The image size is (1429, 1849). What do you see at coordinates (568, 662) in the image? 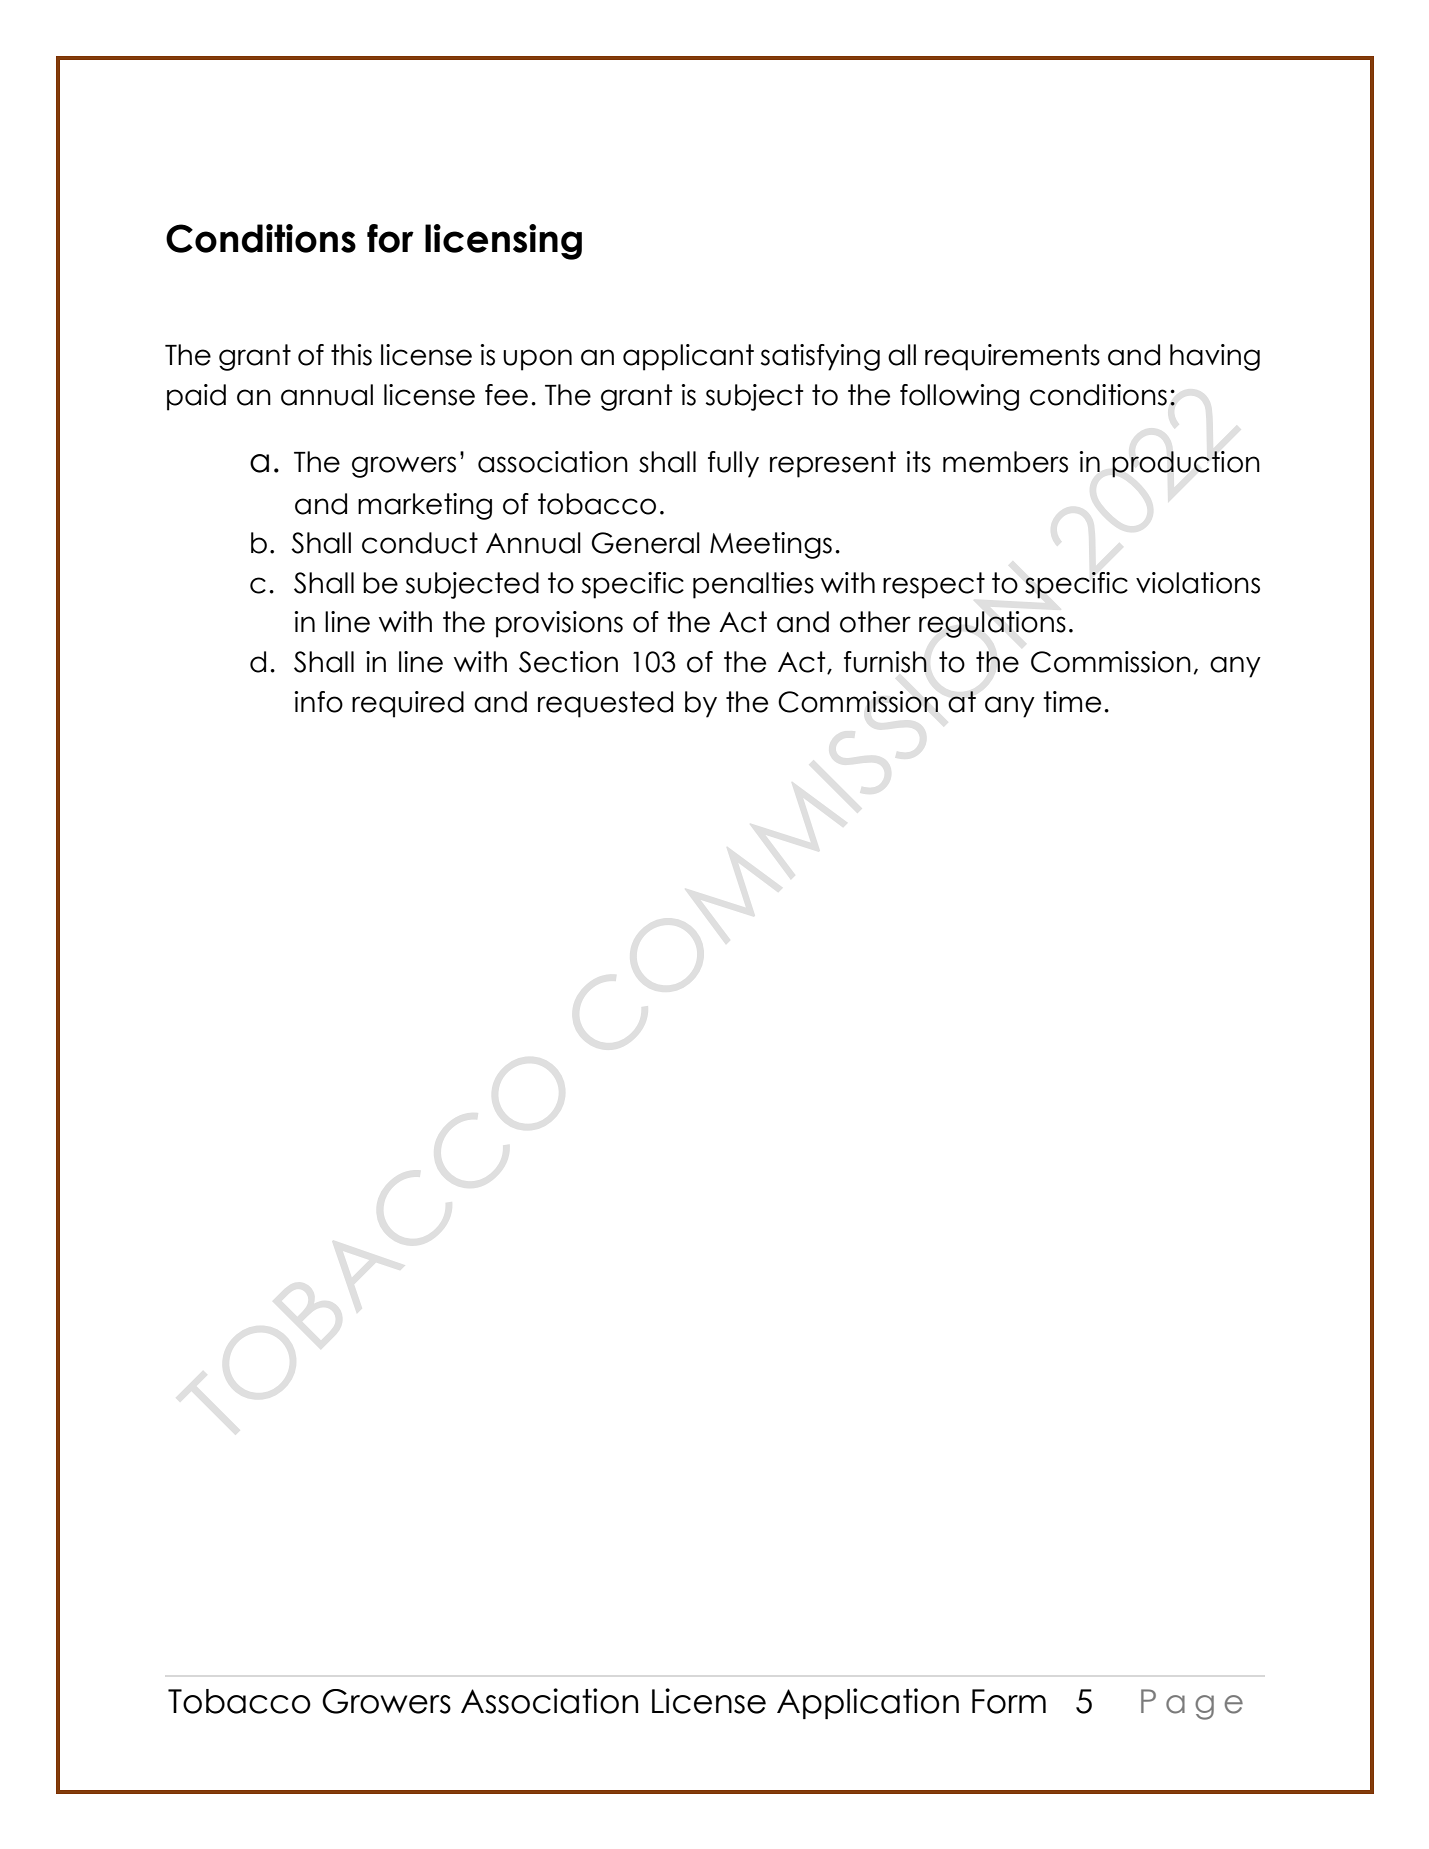
I see `Section` at bounding box center [568, 662].
